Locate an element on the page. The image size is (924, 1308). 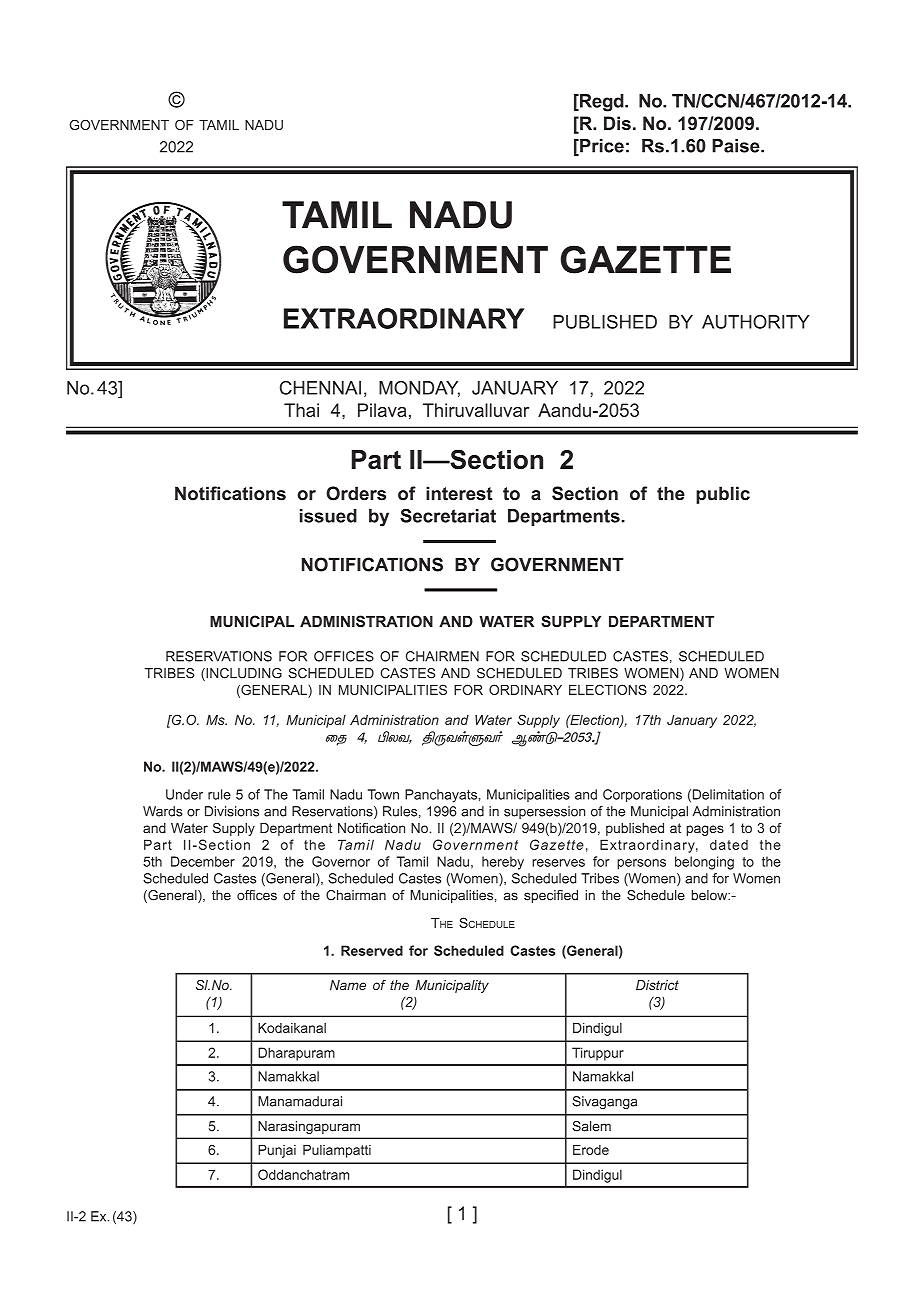
Salem is located at coordinates (591, 1126).
